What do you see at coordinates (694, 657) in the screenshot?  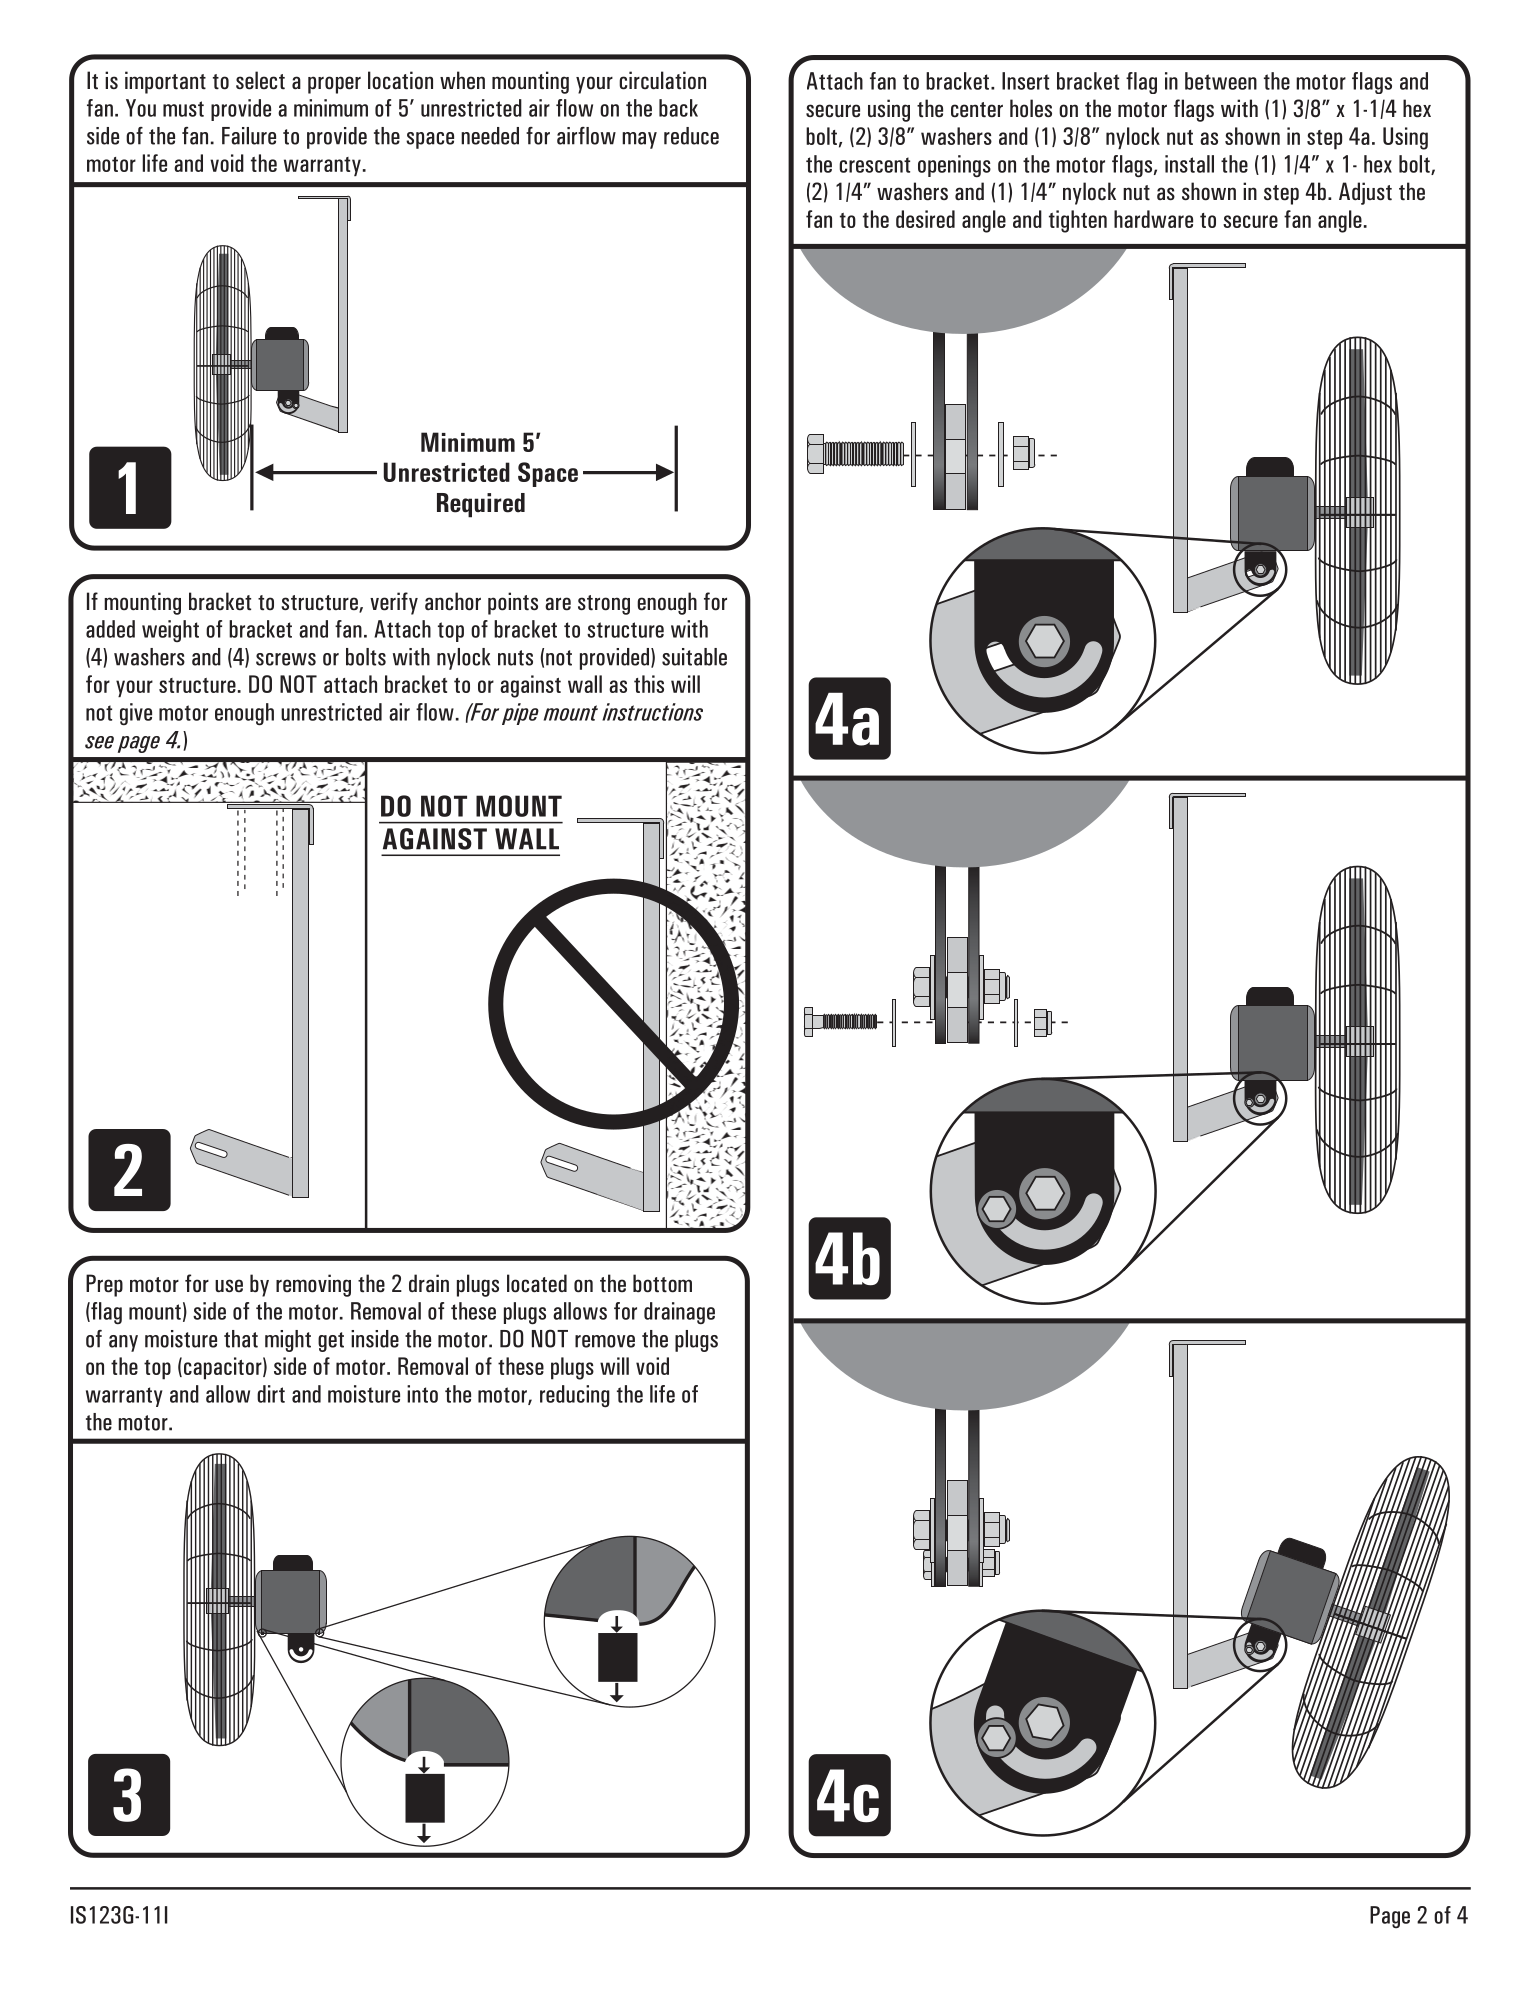 I see `suitable` at bounding box center [694, 657].
